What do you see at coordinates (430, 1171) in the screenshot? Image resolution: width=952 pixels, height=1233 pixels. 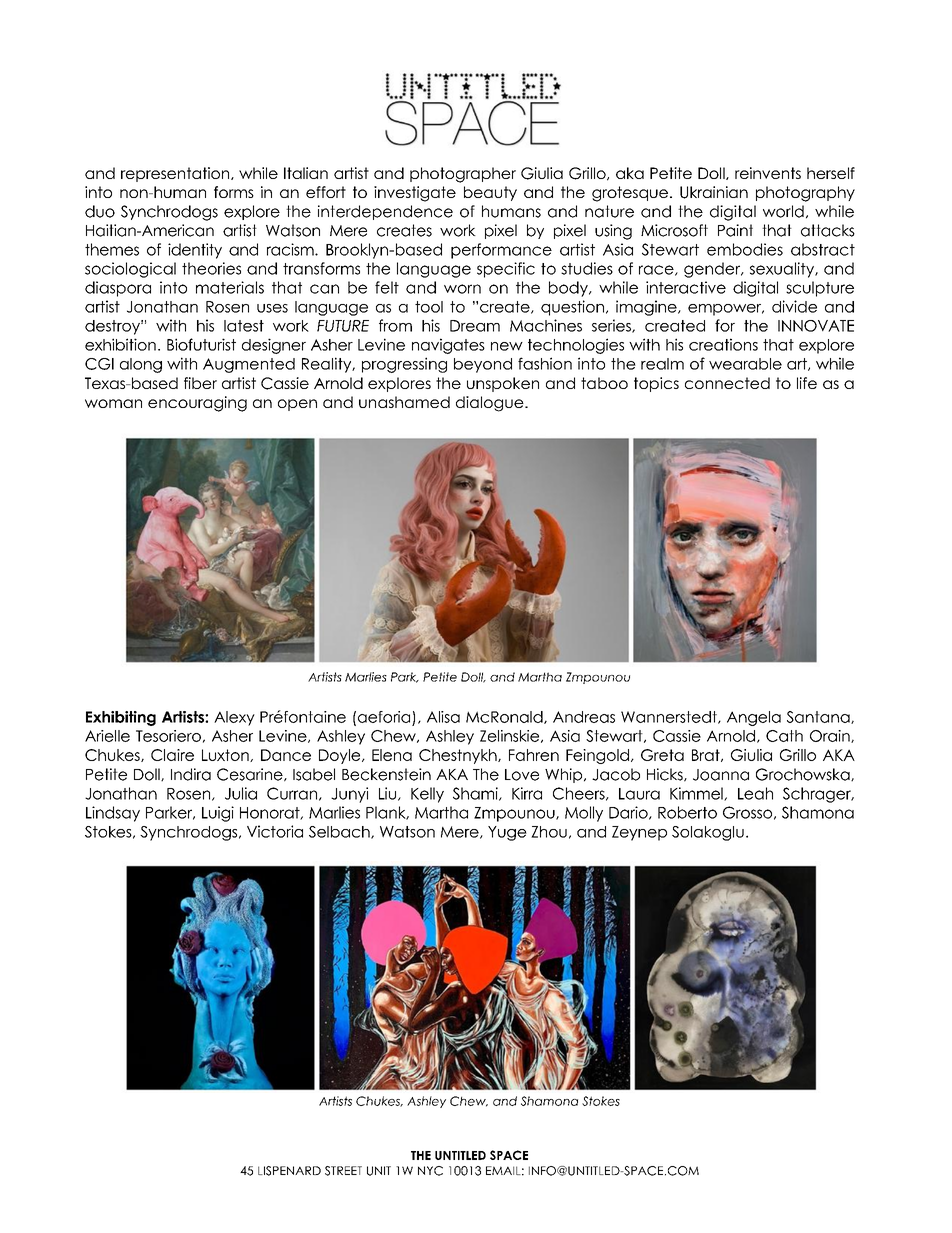 I see `NYC` at bounding box center [430, 1171].
